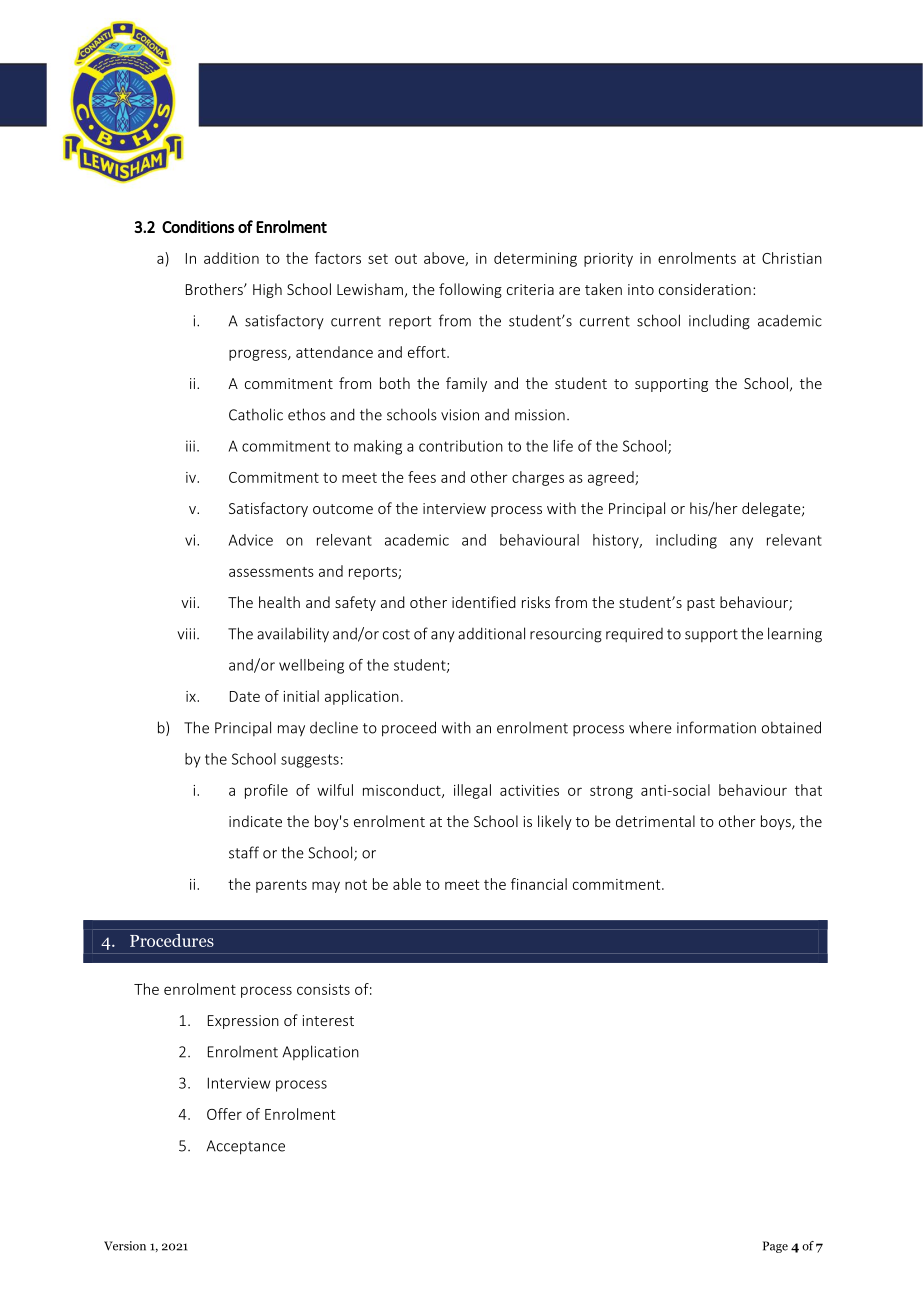  Describe the element at coordinates (250, 540) in the screenshot. I see `Advice` at that location.
